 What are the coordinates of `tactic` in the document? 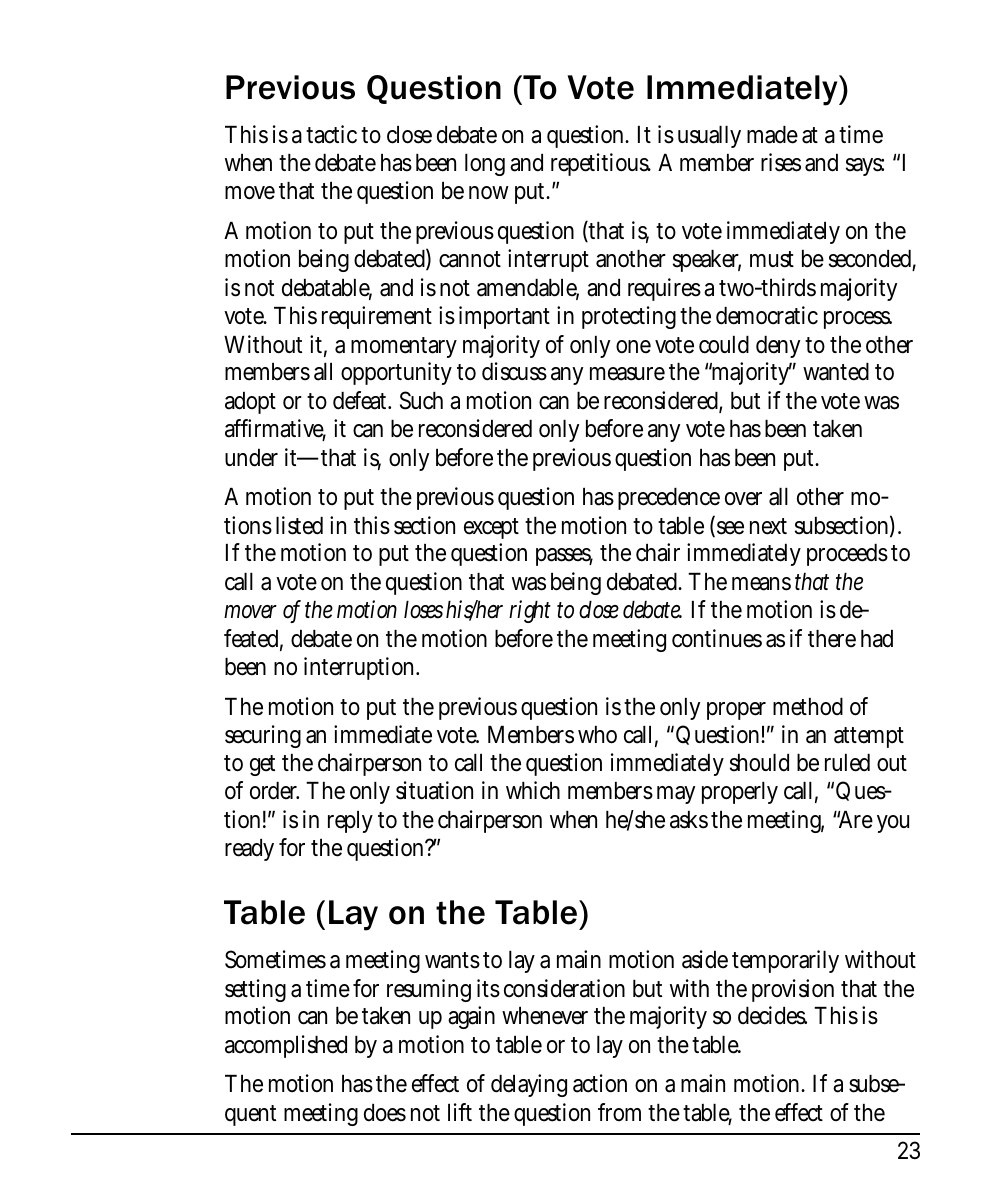 It's located at (331, 134).
